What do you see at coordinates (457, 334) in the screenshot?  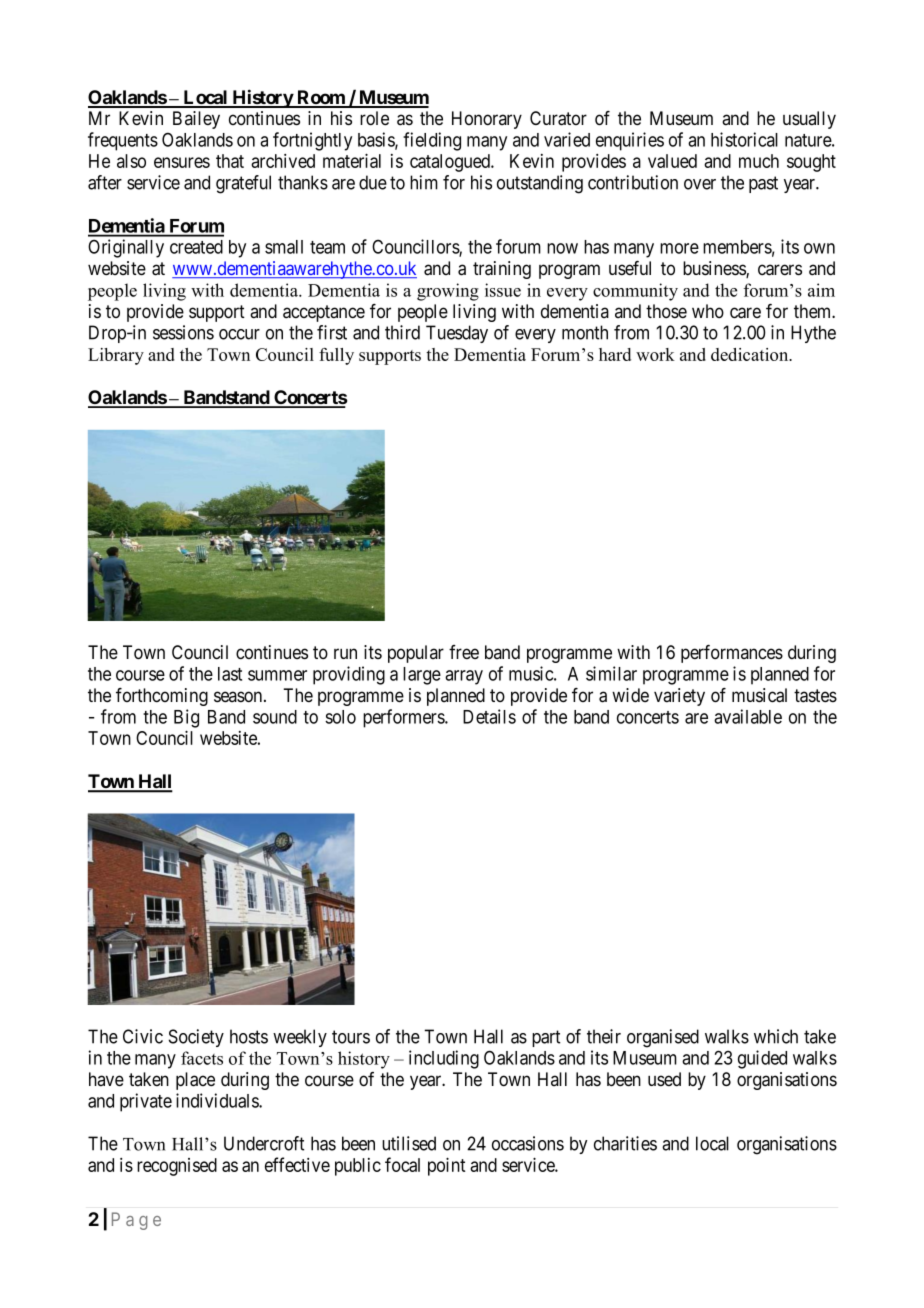 I see `Tuesday` at bounding box center [457, 334].
